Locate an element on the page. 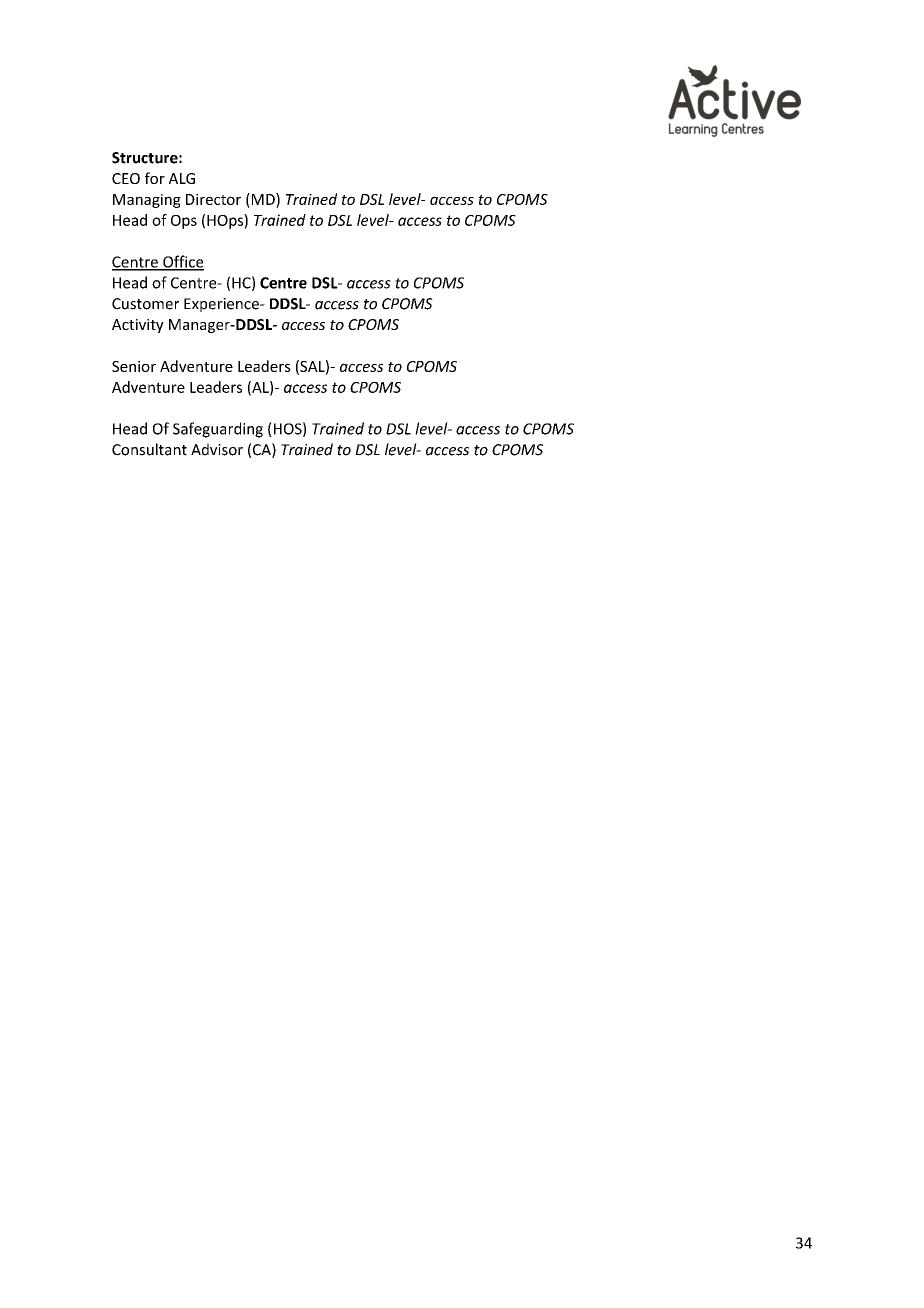 This page has width=924, height=1308. Customer is located at coordinates (145, 304).
